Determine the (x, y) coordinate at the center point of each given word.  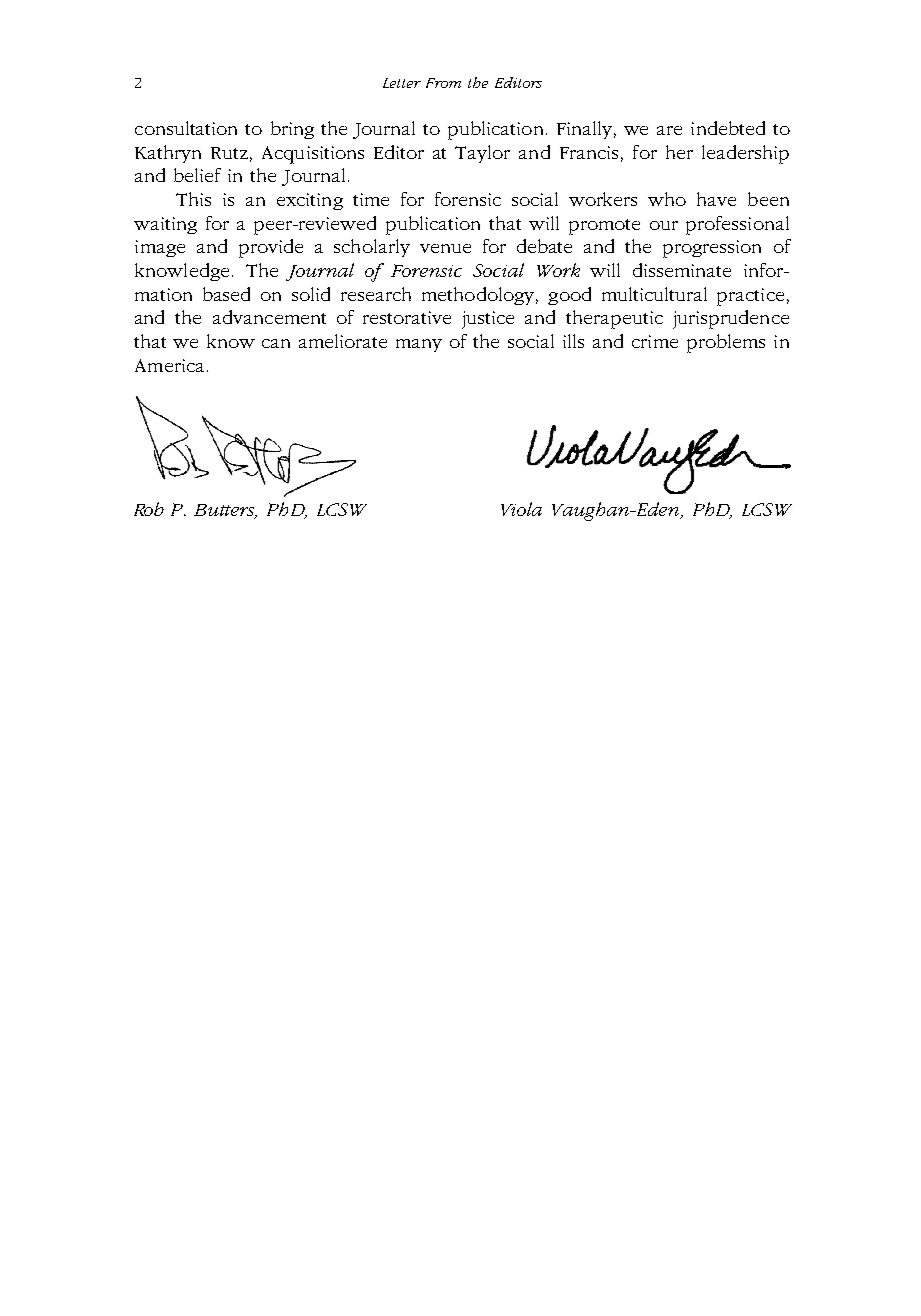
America (169, 365)
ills (573, 341)
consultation (186, 128)
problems (726, 343)
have (716, 199)
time (371, 199)
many (419, 345)
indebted (728, 128)
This (193, 199)
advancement (269, 317)
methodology (480, 296)
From (443, 83)
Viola (521, 509)
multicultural (654, 294)
